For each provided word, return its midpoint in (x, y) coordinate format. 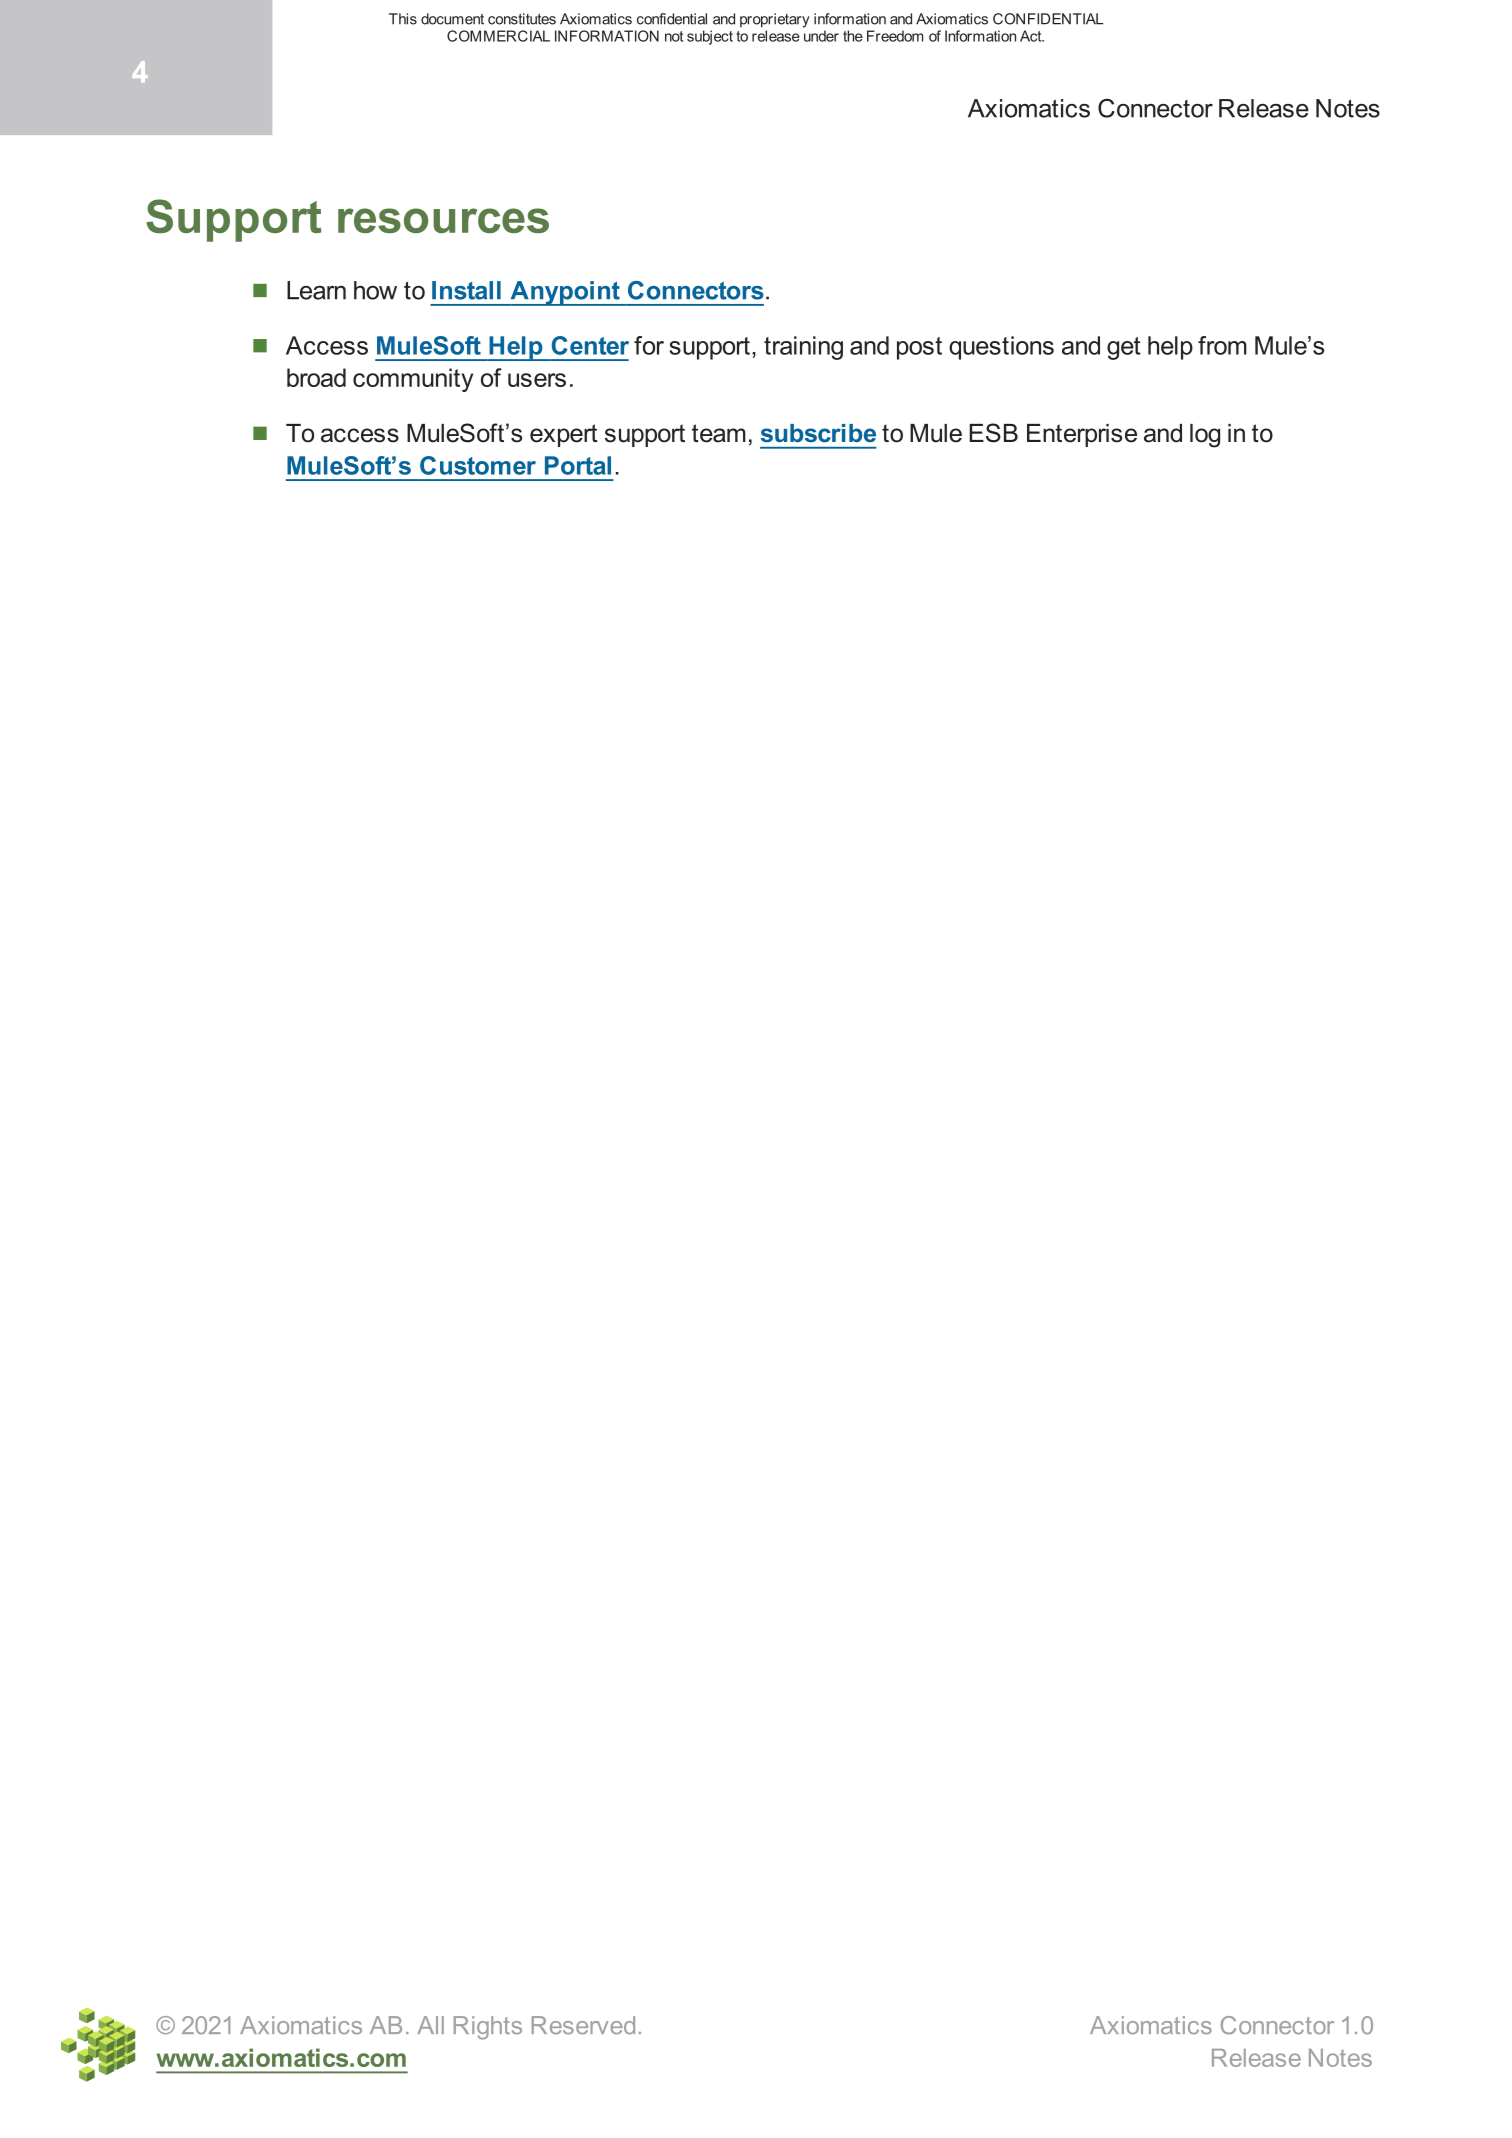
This (403, 19)
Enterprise (1082, 435)
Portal (578, 465)
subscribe (818, 433)
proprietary (775, 20)
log (1205, 436)
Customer (478, 465)
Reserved (583, 2025)
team (719, 433)
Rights (488, 2028)
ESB (993, 433)
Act (1032, 36)
